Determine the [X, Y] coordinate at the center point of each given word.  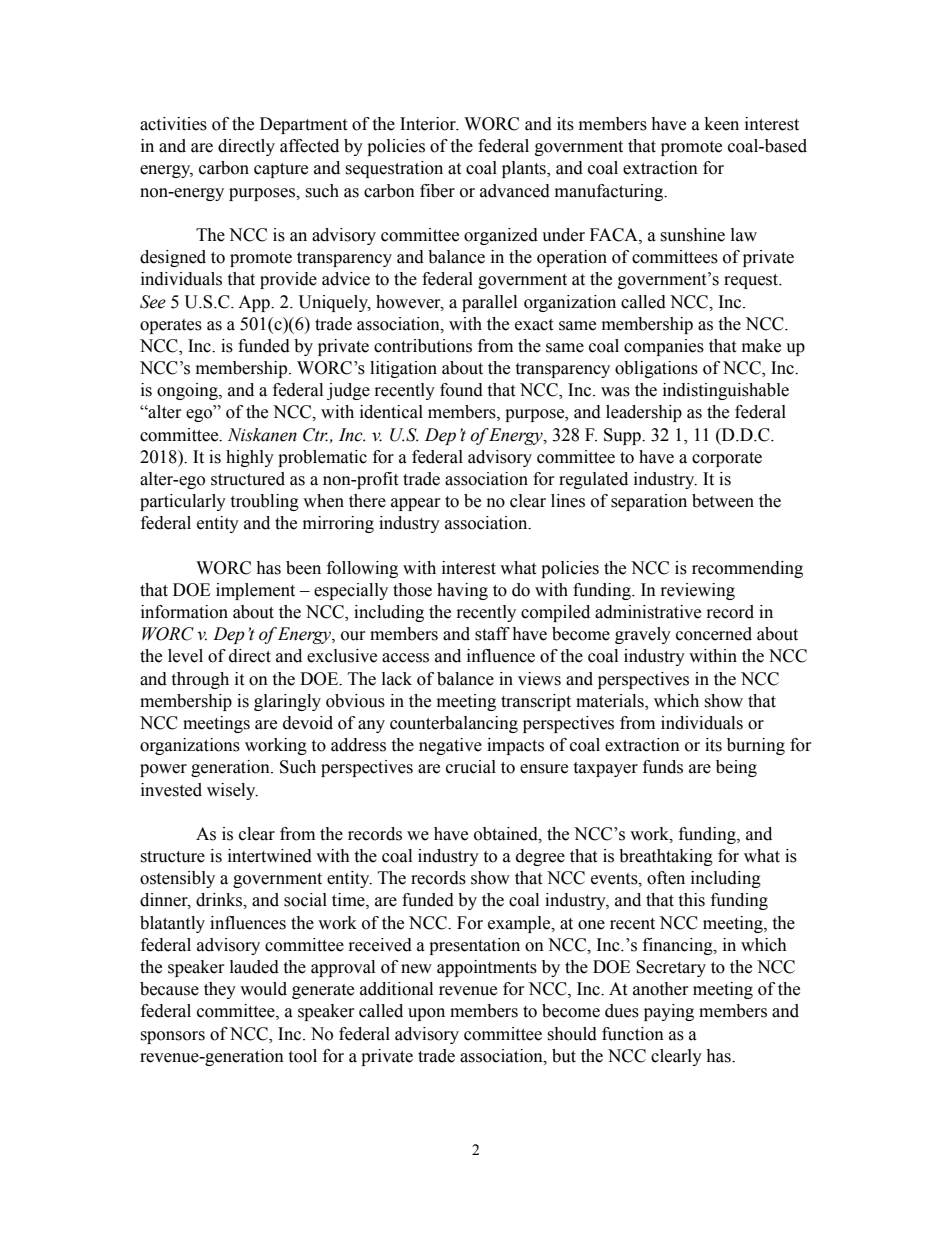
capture [281, 170]
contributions [423, 346]
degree [540, 857]
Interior [429, 124]
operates [171, 326]
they [220, 990]
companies [664, 347]
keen [722, 124]
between [723, 501]
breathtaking [666, 857]
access [405, 658]
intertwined [270, 856]
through [200, 680]
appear [416, 504]
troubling [264, 502]
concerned [714, 634]
